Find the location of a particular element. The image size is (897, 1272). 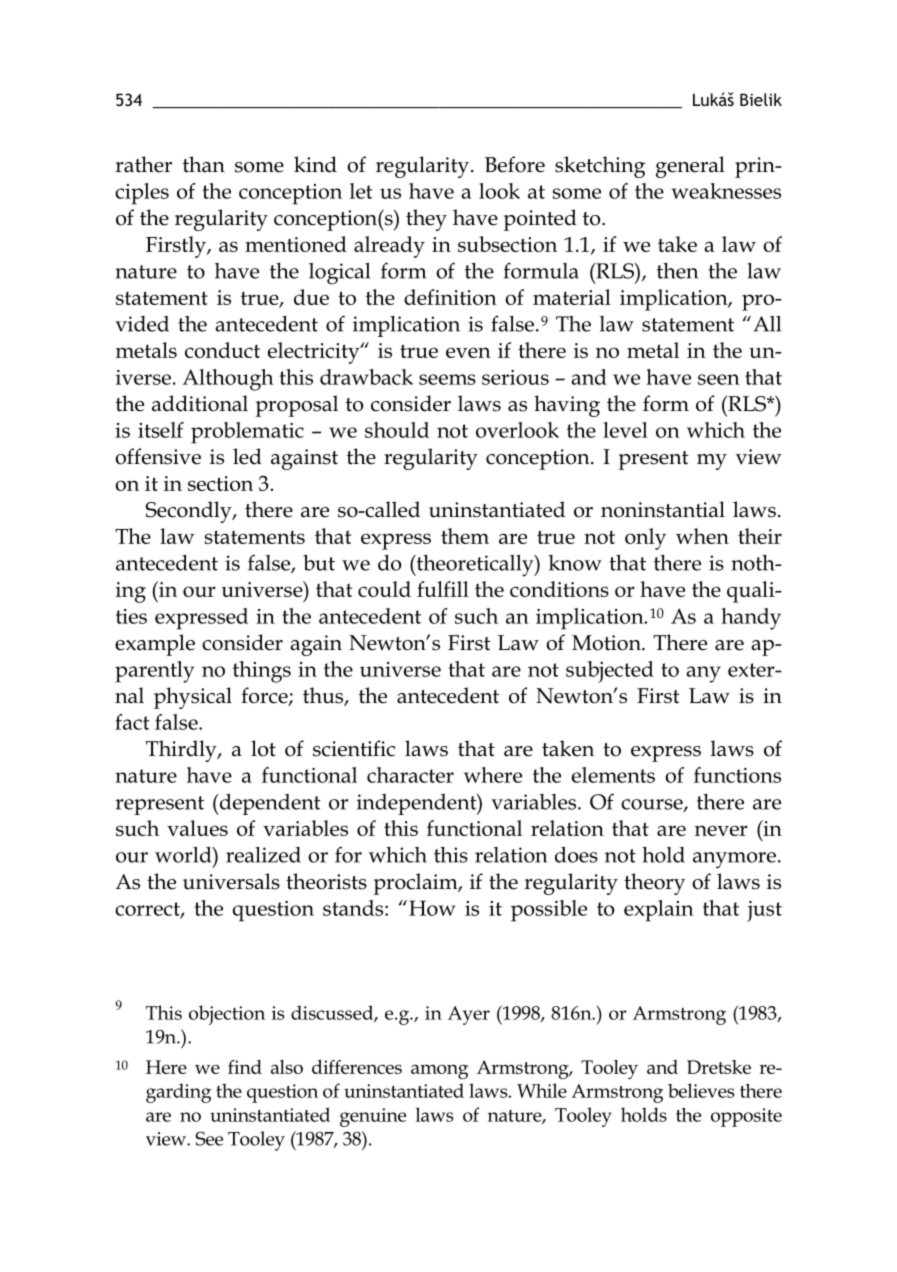

functions is located at coordinates (737, 775).
